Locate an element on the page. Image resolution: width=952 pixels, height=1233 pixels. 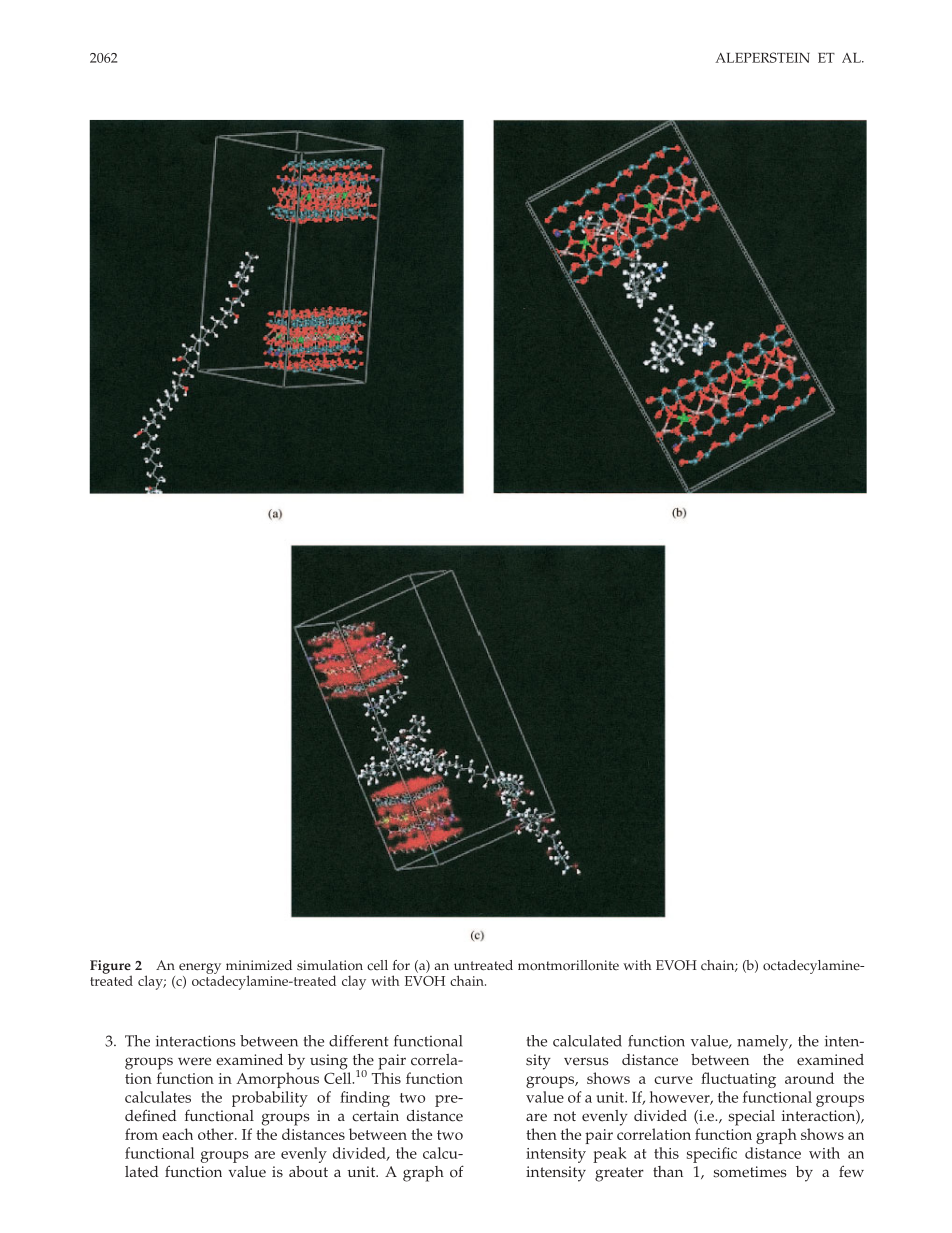
montmorillonite is located at coordinates (568, 965).
